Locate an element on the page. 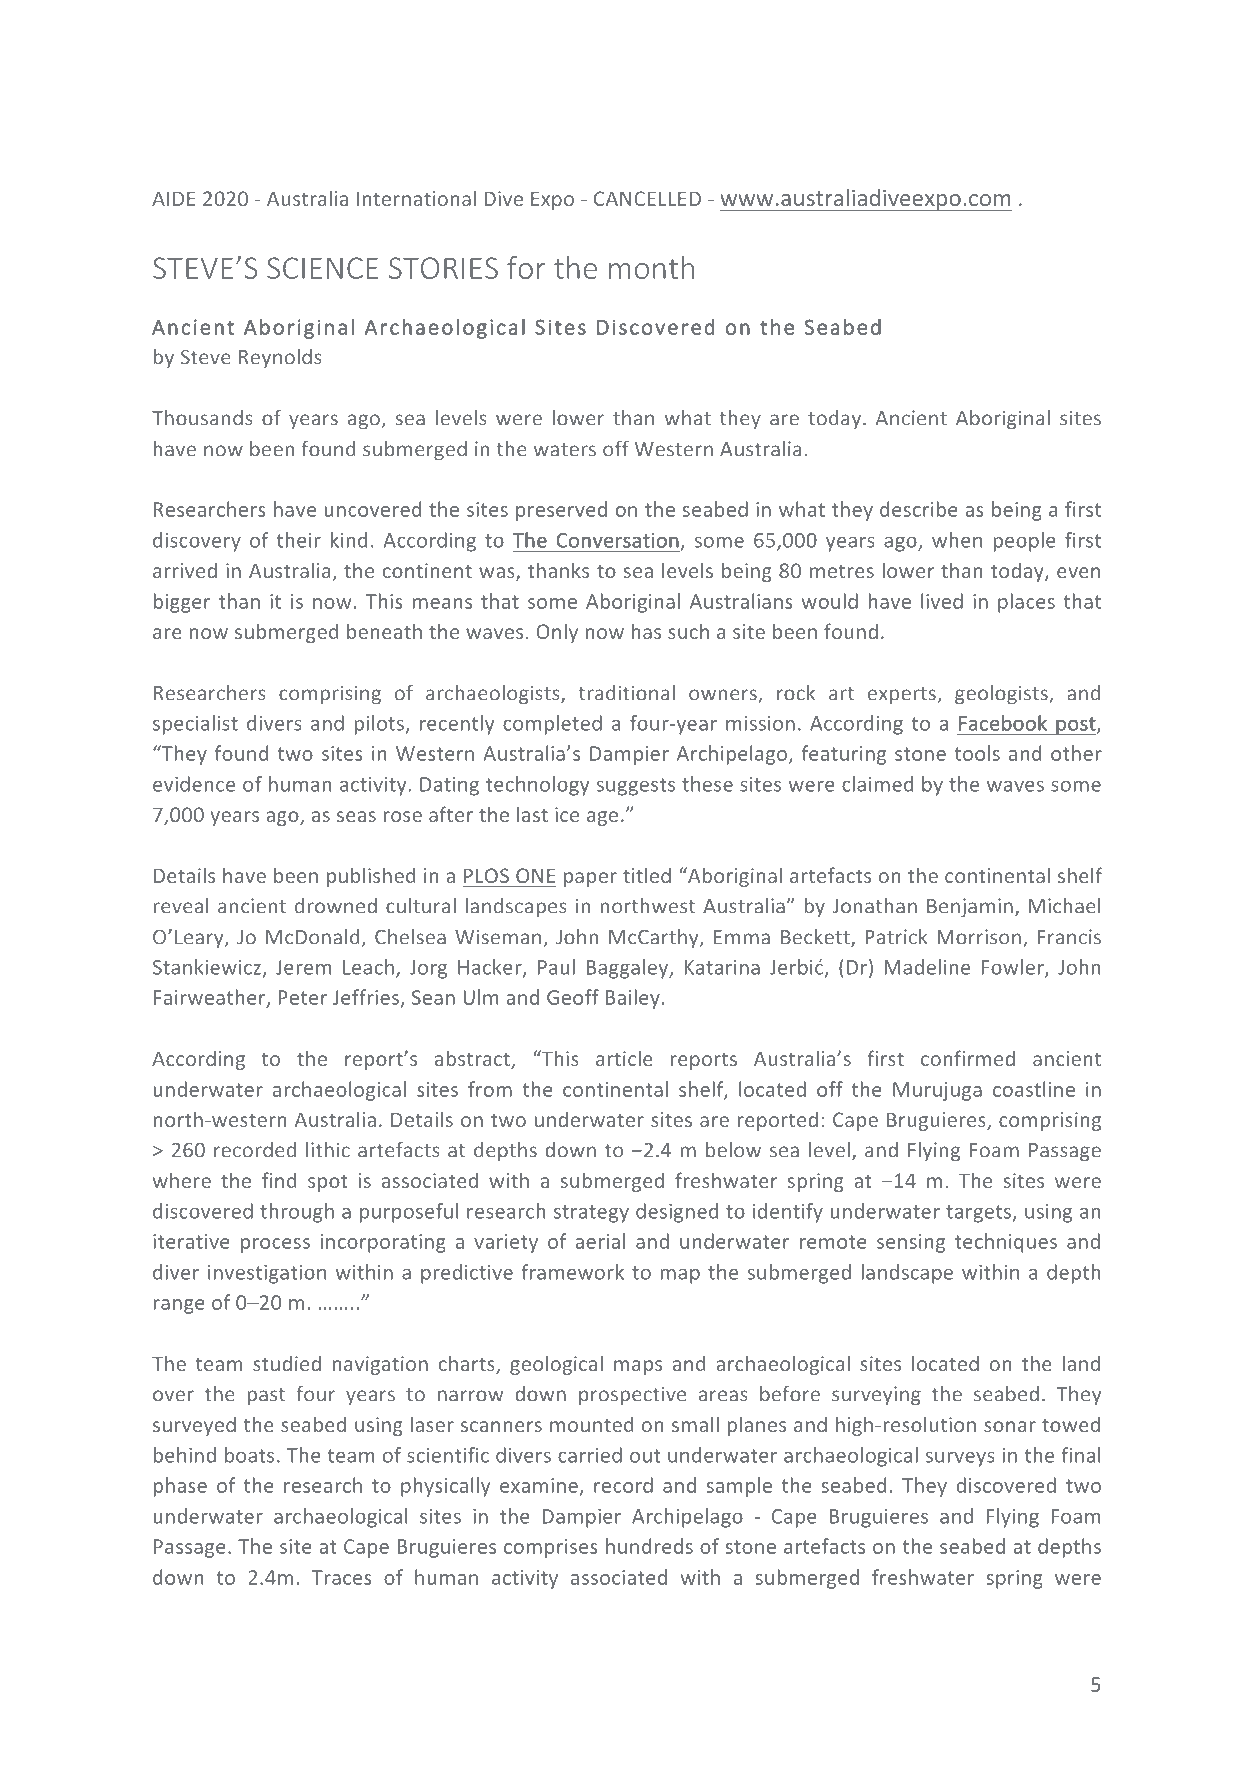 The width and height of the image is (1253, 1772). CANCELLED is located at coordinates (647, 198).
